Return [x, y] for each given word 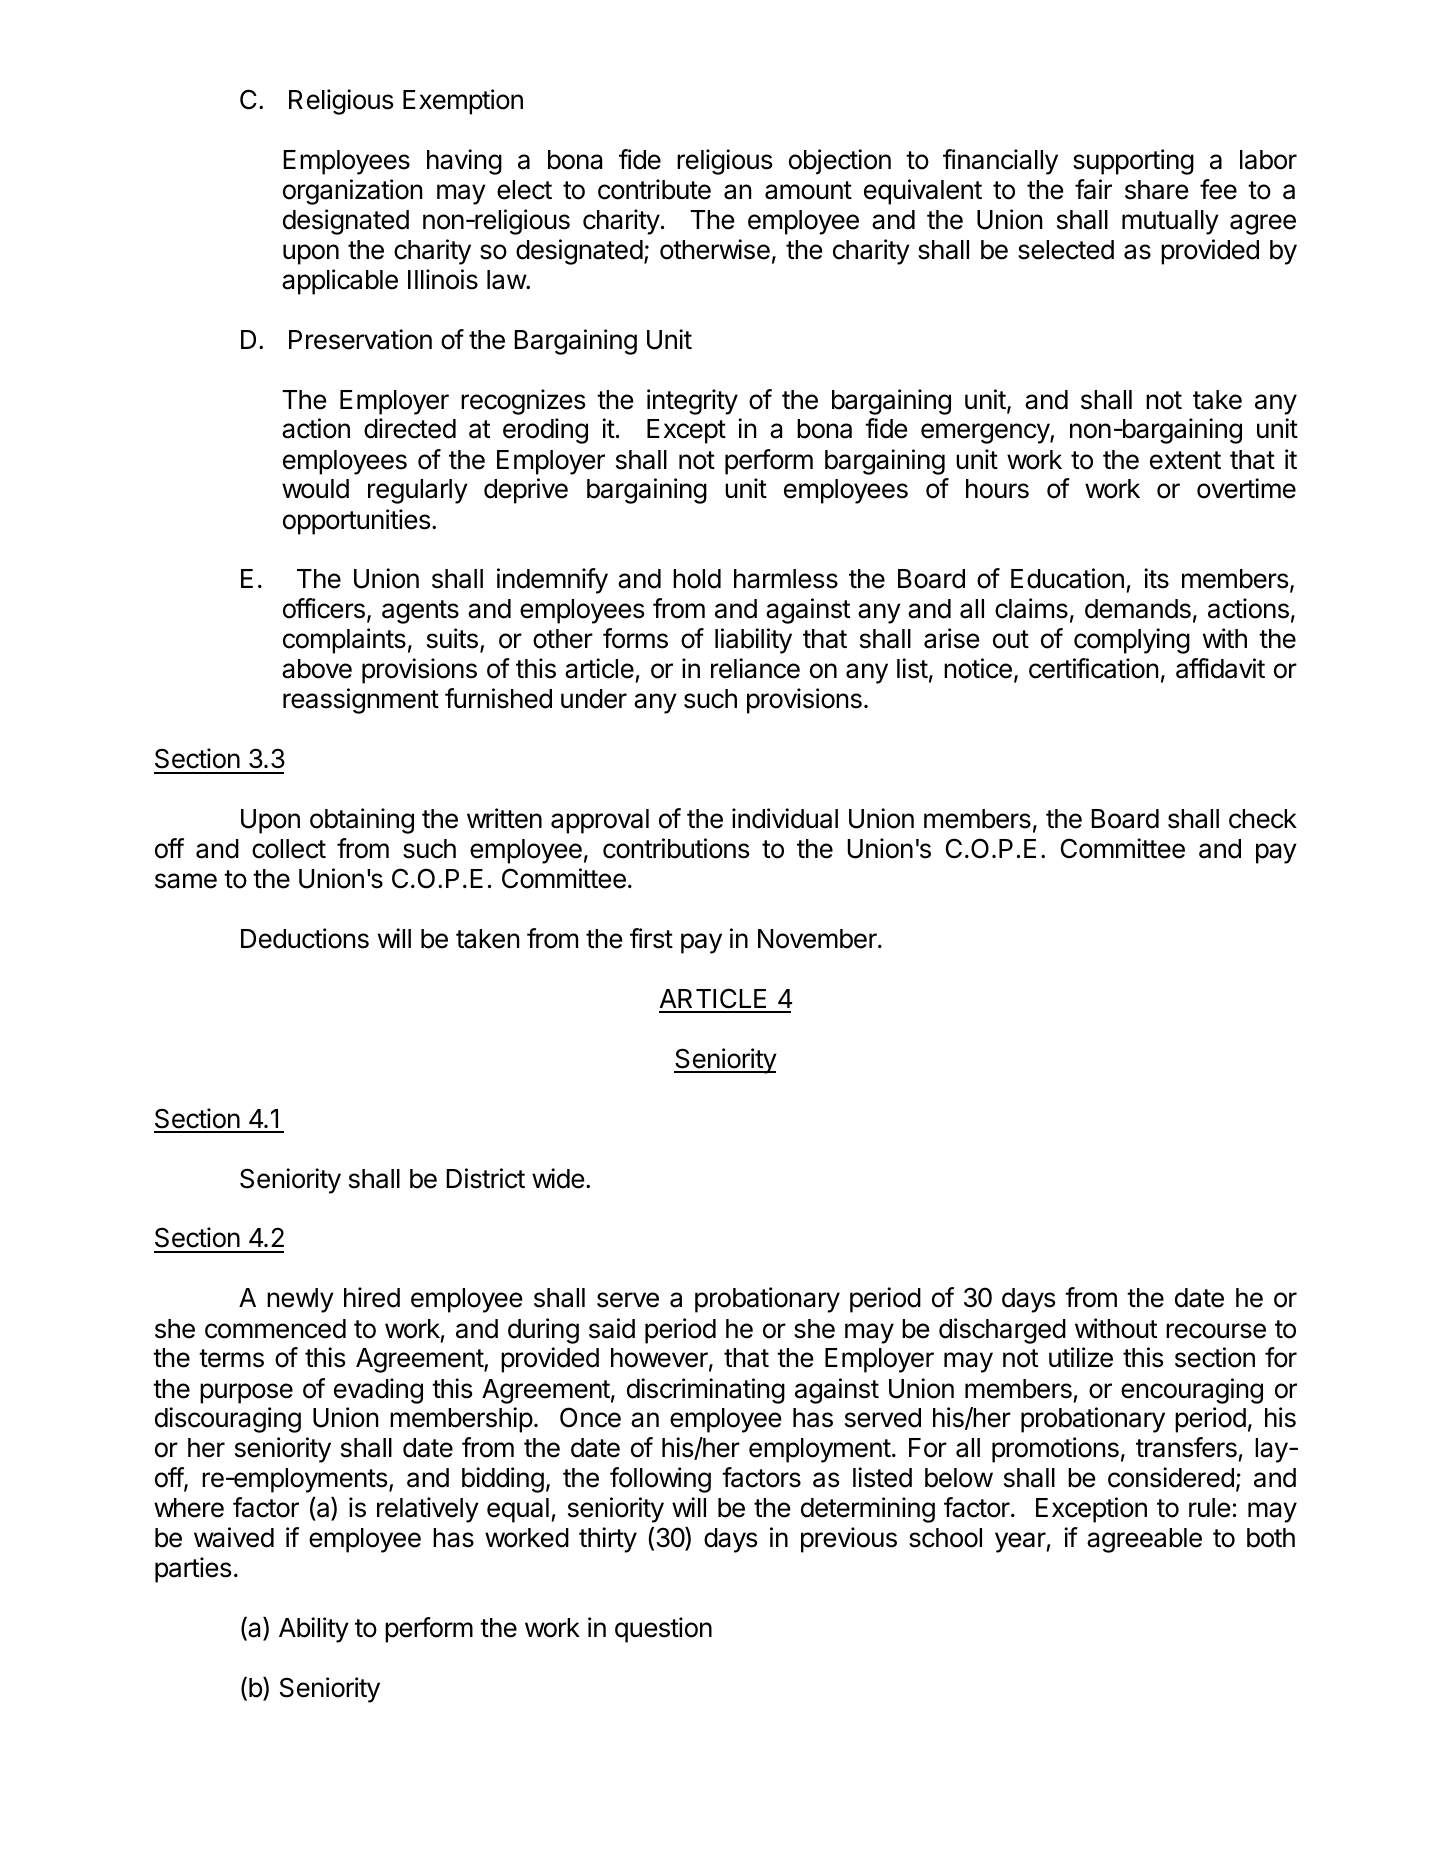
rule [1210, 1508]
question [663, 1630]
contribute [654, 189]
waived [234, 1537]
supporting [1133, 162]
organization [352, 192]
